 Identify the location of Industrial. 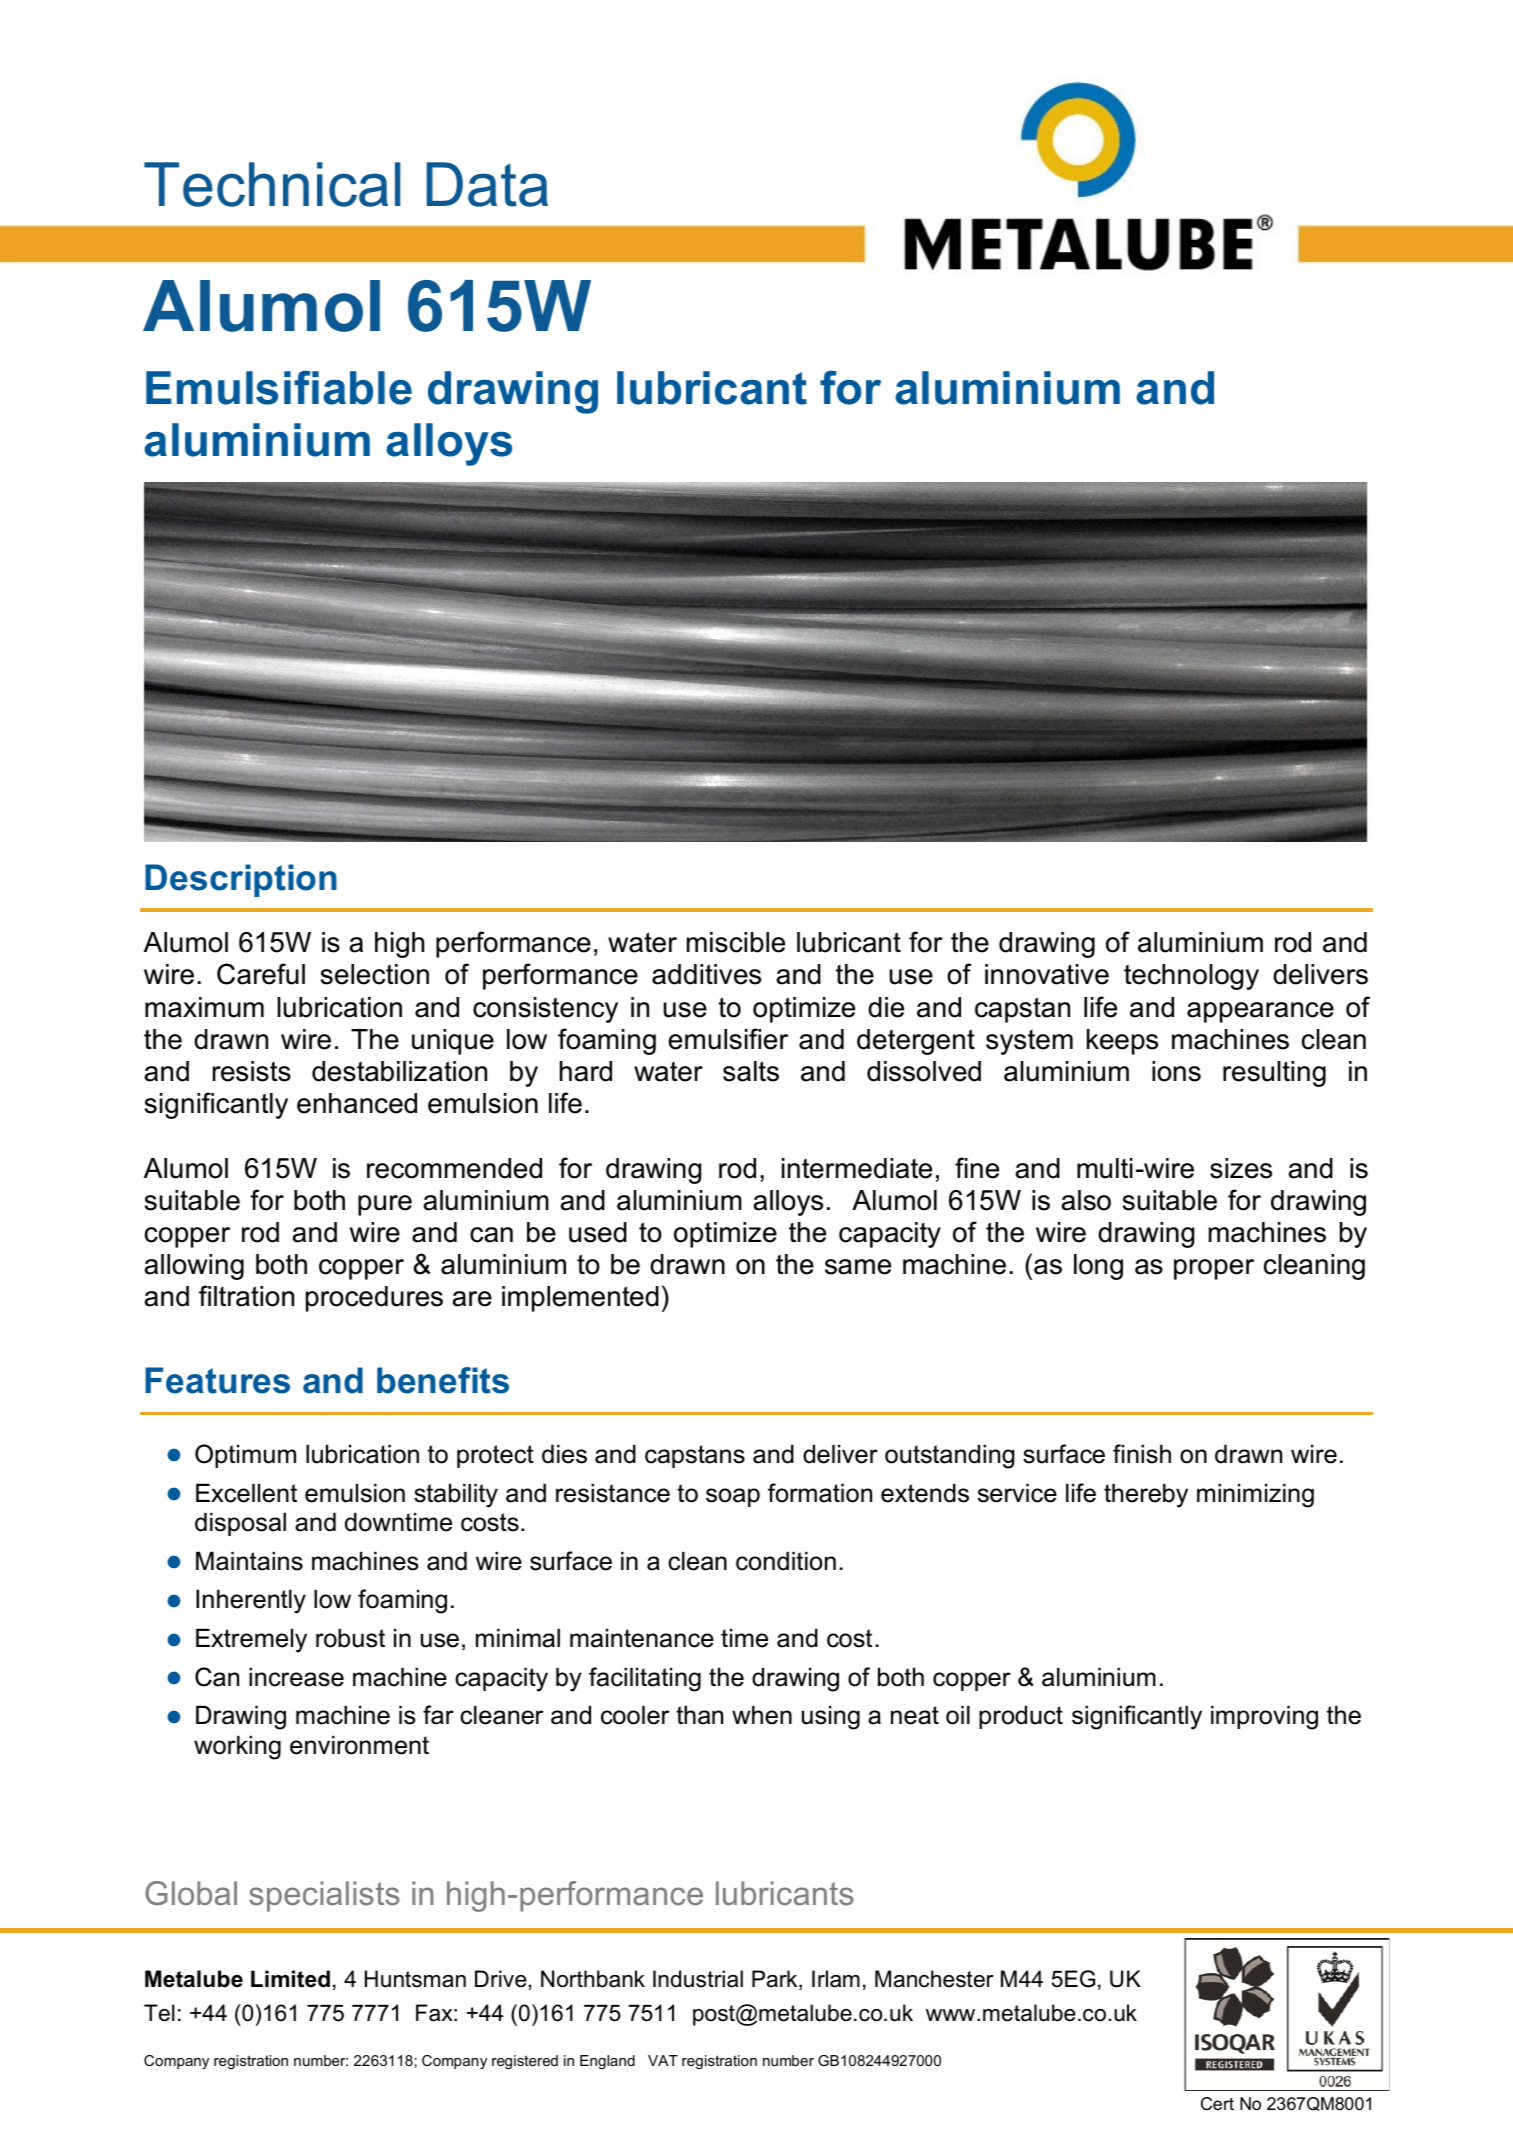
(698, 1979).
